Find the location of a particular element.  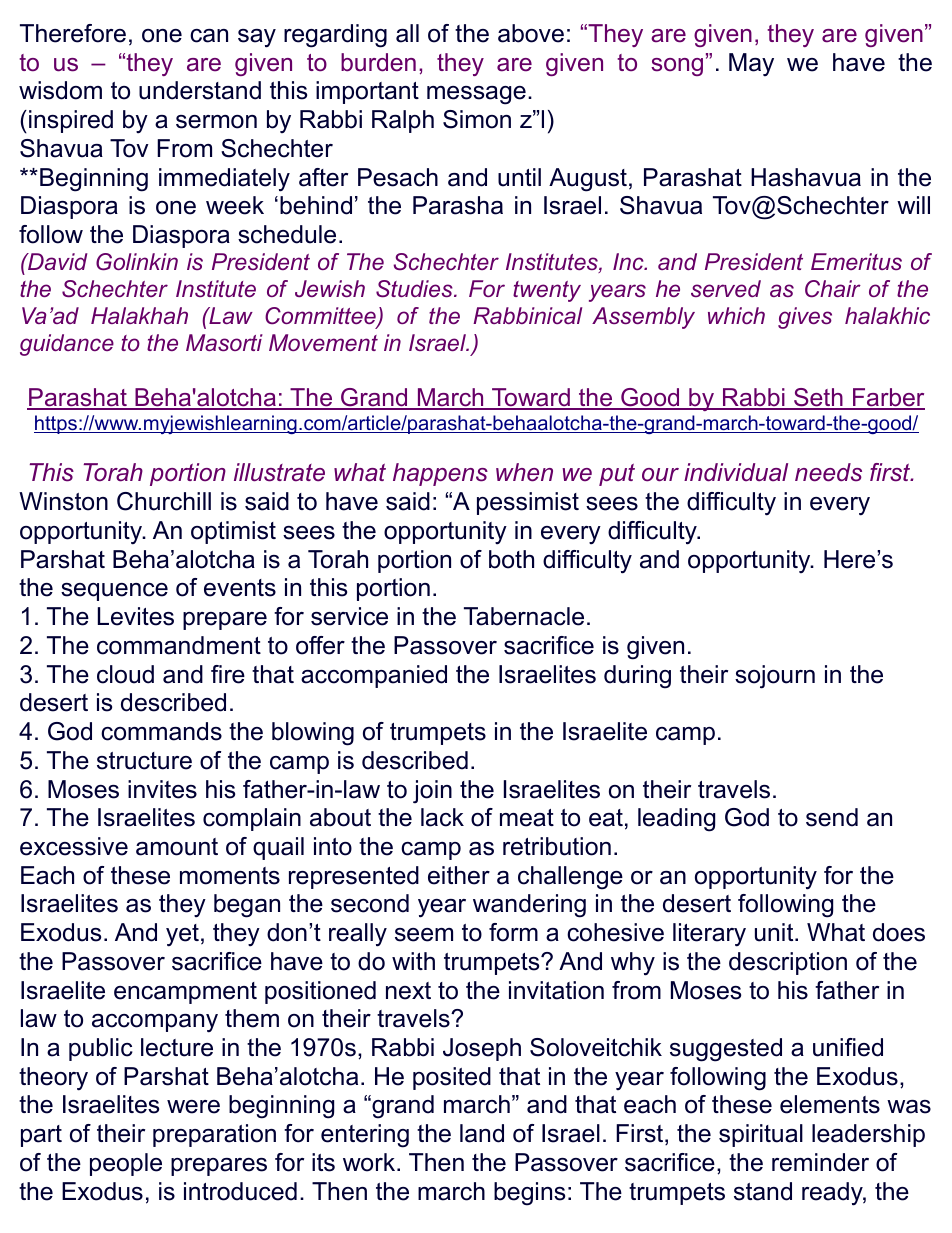

gives is located at coordinates (805, 318).
